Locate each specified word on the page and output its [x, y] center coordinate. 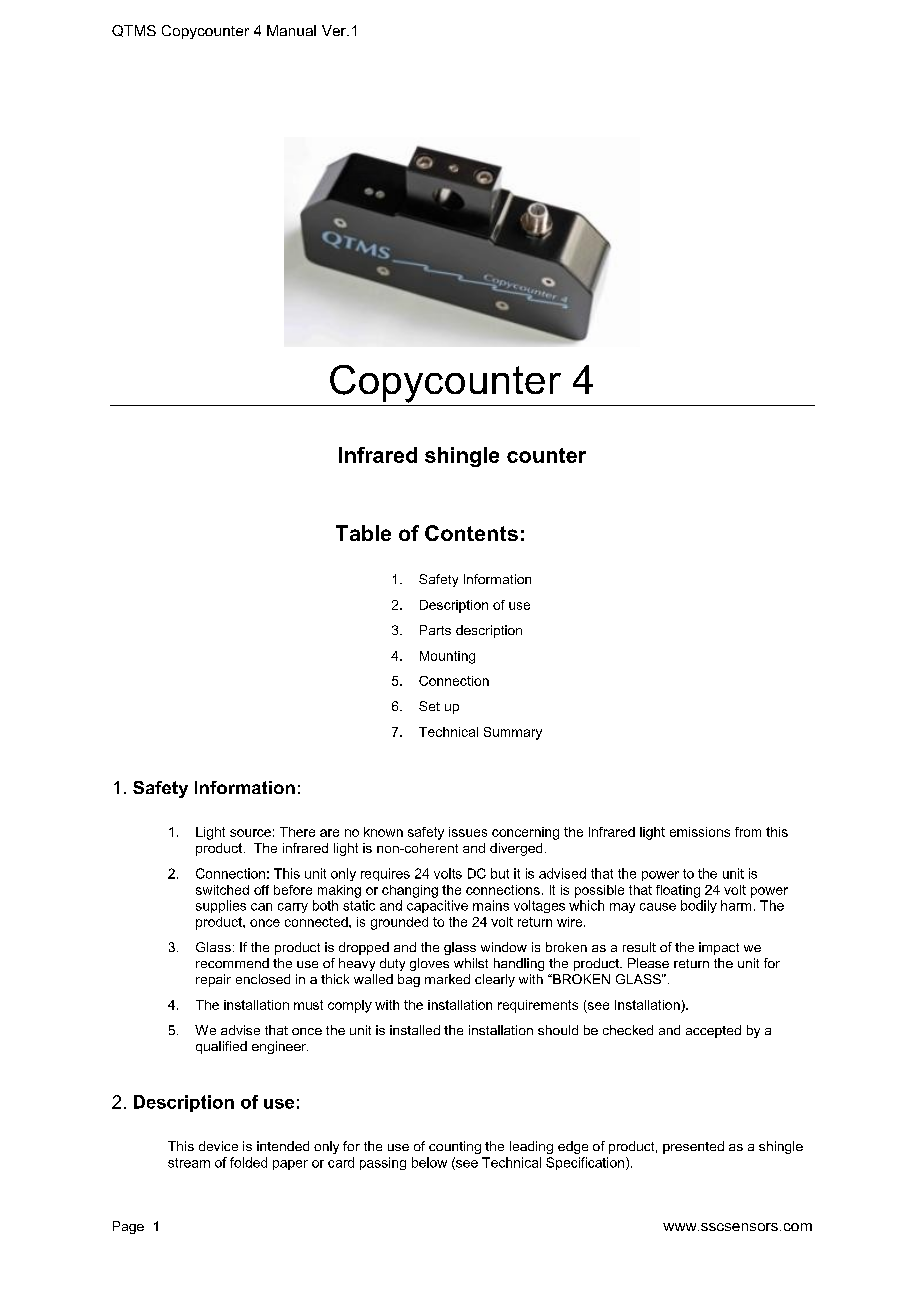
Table [363, 533]
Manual [291, 30]
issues [468, 832]
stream [189, 1163]
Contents [471, 533]
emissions [700, 832]
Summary [513, 733]
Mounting [447, 657]
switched [222, 890]
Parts [435, 630]
